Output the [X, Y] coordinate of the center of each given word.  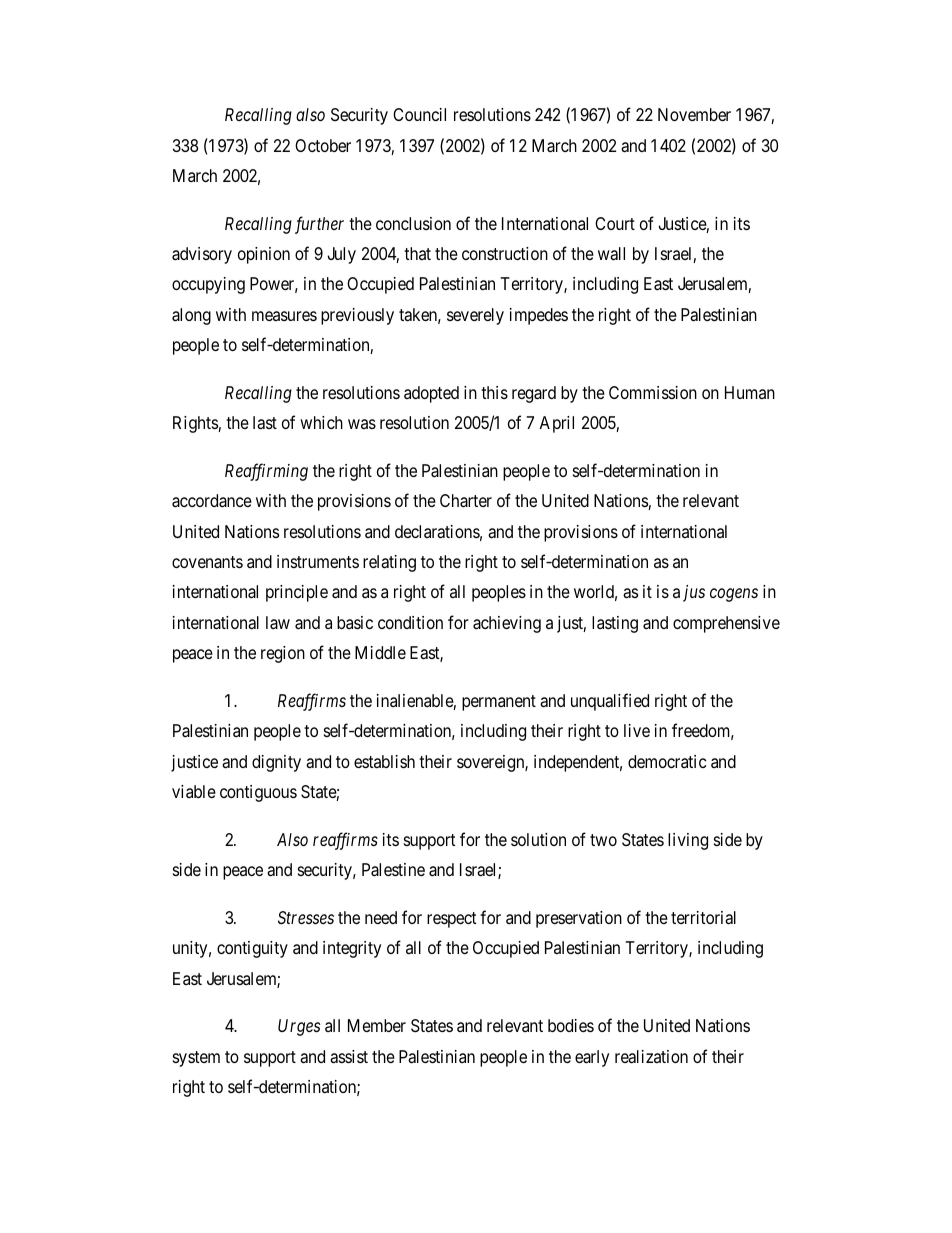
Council [419, 114]
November [694, 114]
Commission [653, 392]
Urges [299, 1027]
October [323, 145]
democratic [667, 761]
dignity [276, 763]
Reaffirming [266, 472]
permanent [499, 703]
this [494, 392]
